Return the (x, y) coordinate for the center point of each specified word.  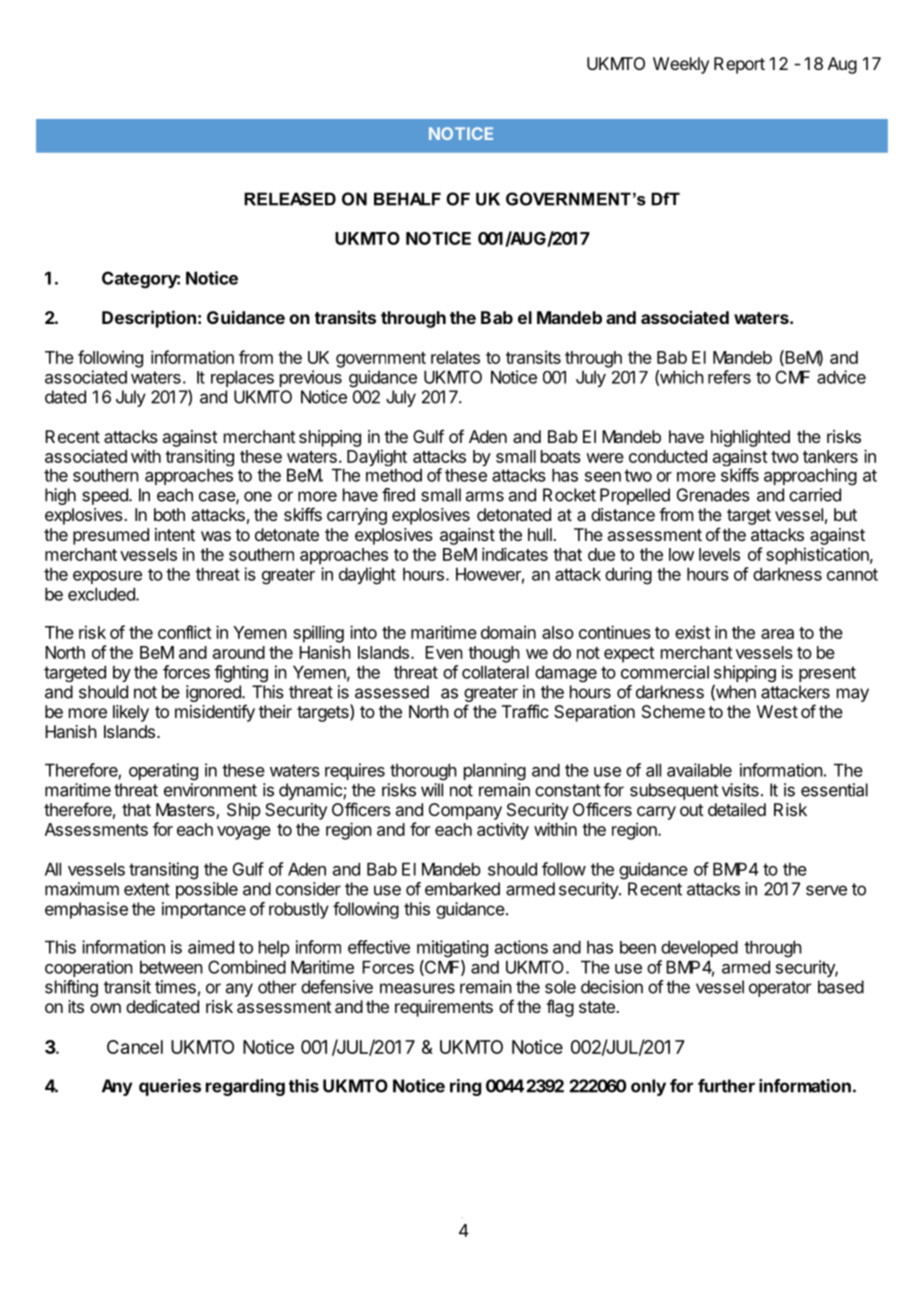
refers (729, 377)
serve (826, 890)
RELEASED (290, 199)
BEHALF (407, 199)
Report (739, 65)
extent (147, 889)
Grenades (713, 495)
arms (485, 496)
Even (444, 652)
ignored (214, 693)
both (169, 514)
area (777, 634)
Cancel (135, 1047)
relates (455, 357)
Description (149, 319)
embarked (462, 889)
